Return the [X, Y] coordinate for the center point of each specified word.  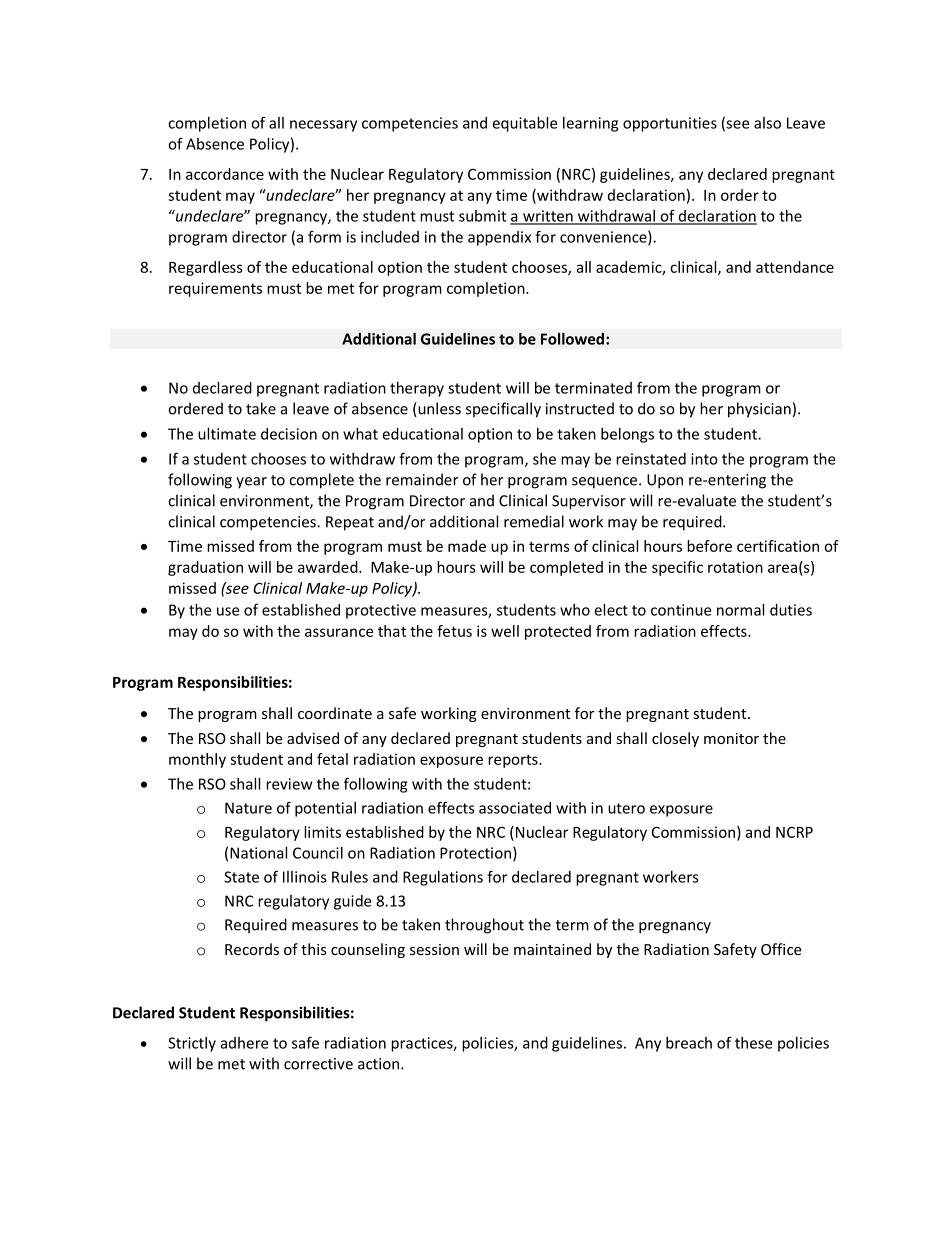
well [505, 631]
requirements [215, 289]
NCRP [794, 832]
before [709, 546]
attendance [795, 267]
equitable [524, 124]
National [258, 853]
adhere [244, 1043]
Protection [475, 853]
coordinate [335, 713]
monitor [731, 738]
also [767, 123]
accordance [225, 174]
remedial [534, 521]
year [251, 483]
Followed [572, 339]
